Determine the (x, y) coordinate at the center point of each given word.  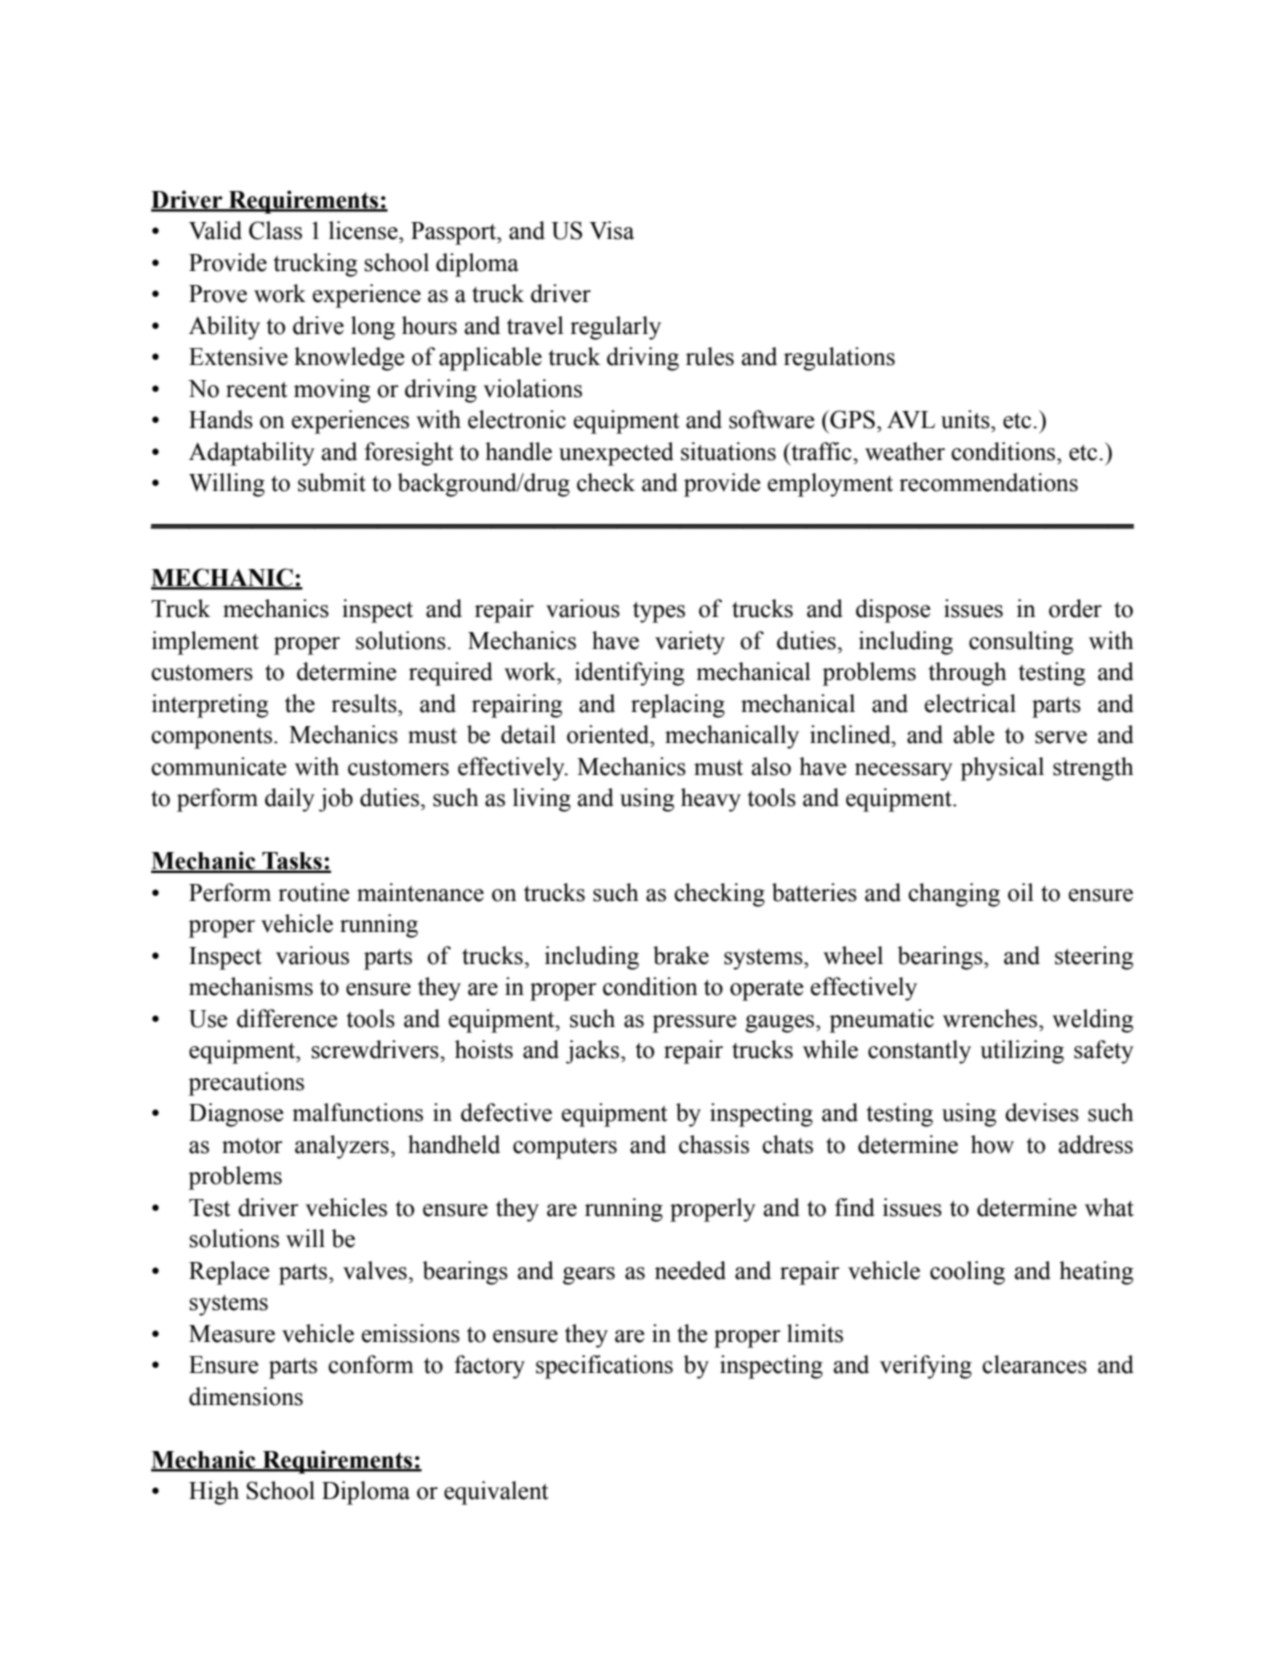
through (968, 674)
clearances (1034, 1364)
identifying (629, 674)
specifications (604, 1367)
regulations (839, 359)
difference (287, 1018)
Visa (611, 230)
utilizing (1022, 1052)
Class (275, 230)
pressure (694, 1024)
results (365, 703)
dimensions (246, 1396)
